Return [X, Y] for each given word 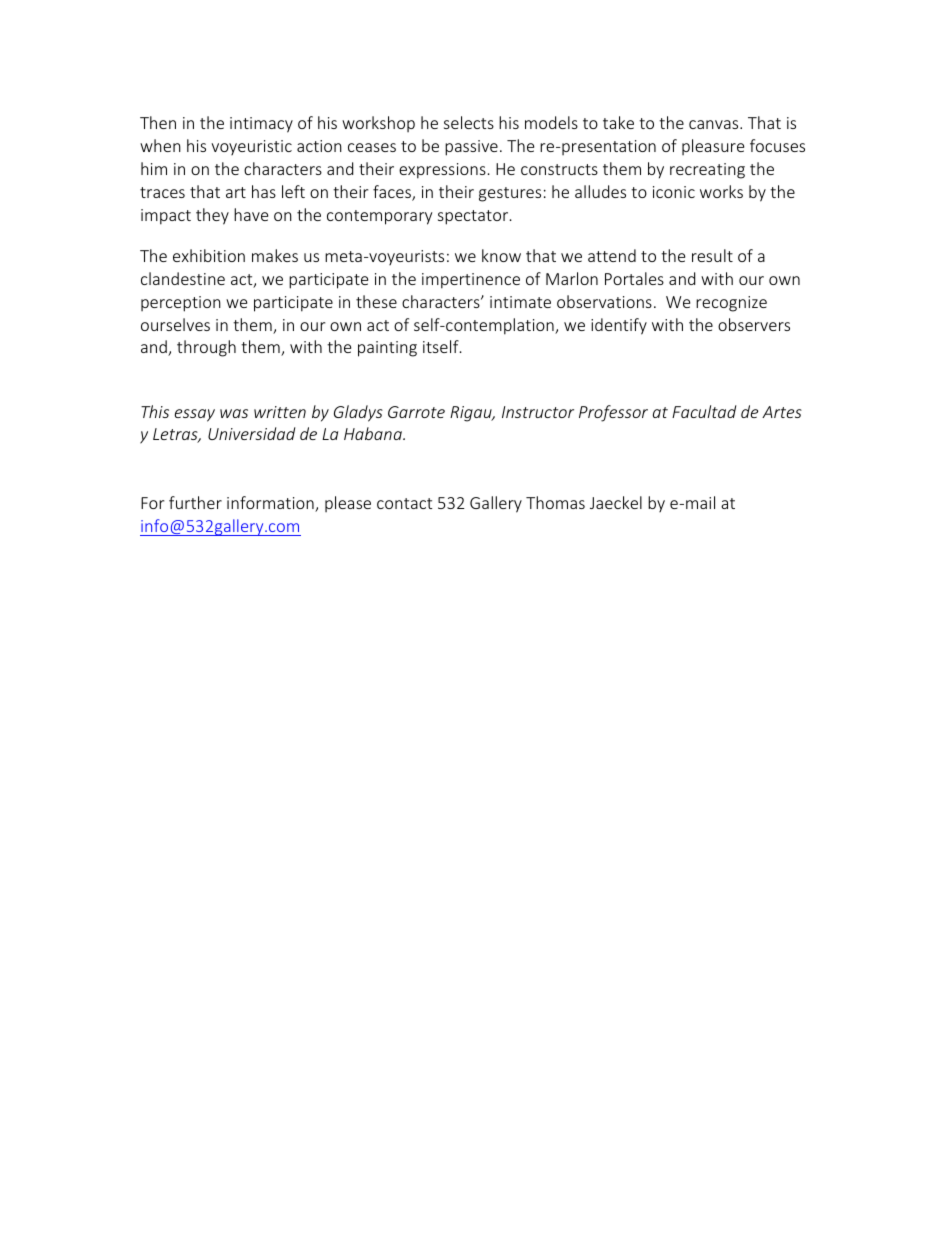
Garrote [416, 412]
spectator [474, 217]
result [712, 255]
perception [181, 304]
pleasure [713, 147]
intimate [520, 302]
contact [404, 503]
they [212, 216]
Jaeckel [616, 502]
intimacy [261, 125]
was [234, 413]
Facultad [704, 411]
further [195, 502]
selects [469, 122]
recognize [731, 304]
